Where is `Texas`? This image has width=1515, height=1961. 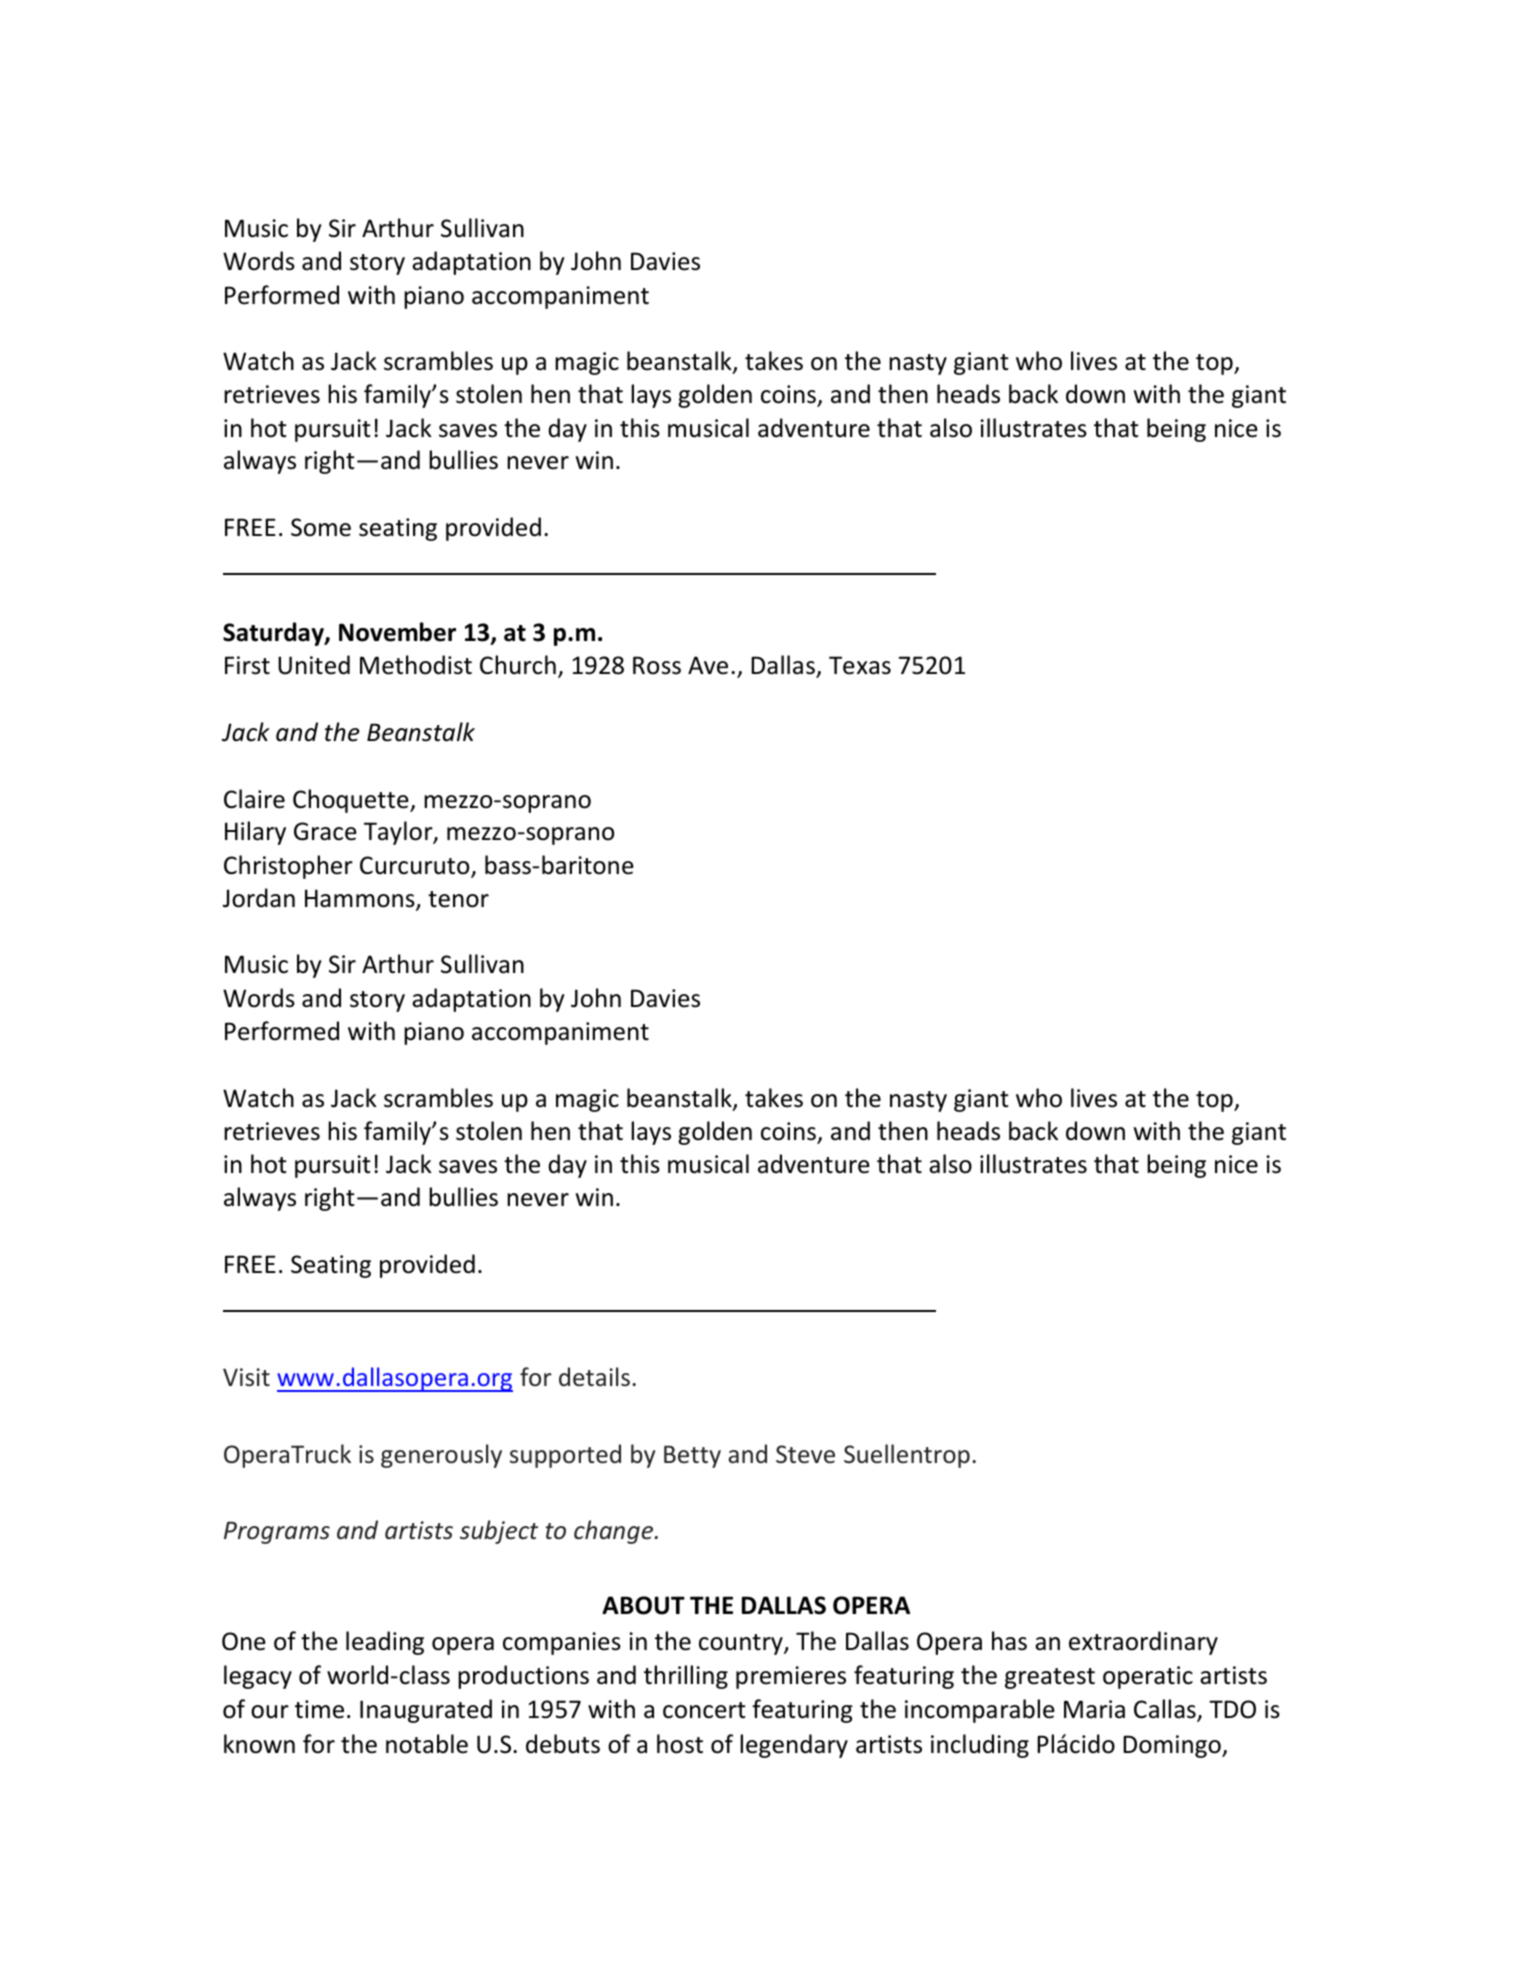 Texas is located at coordinates (860, 665).
